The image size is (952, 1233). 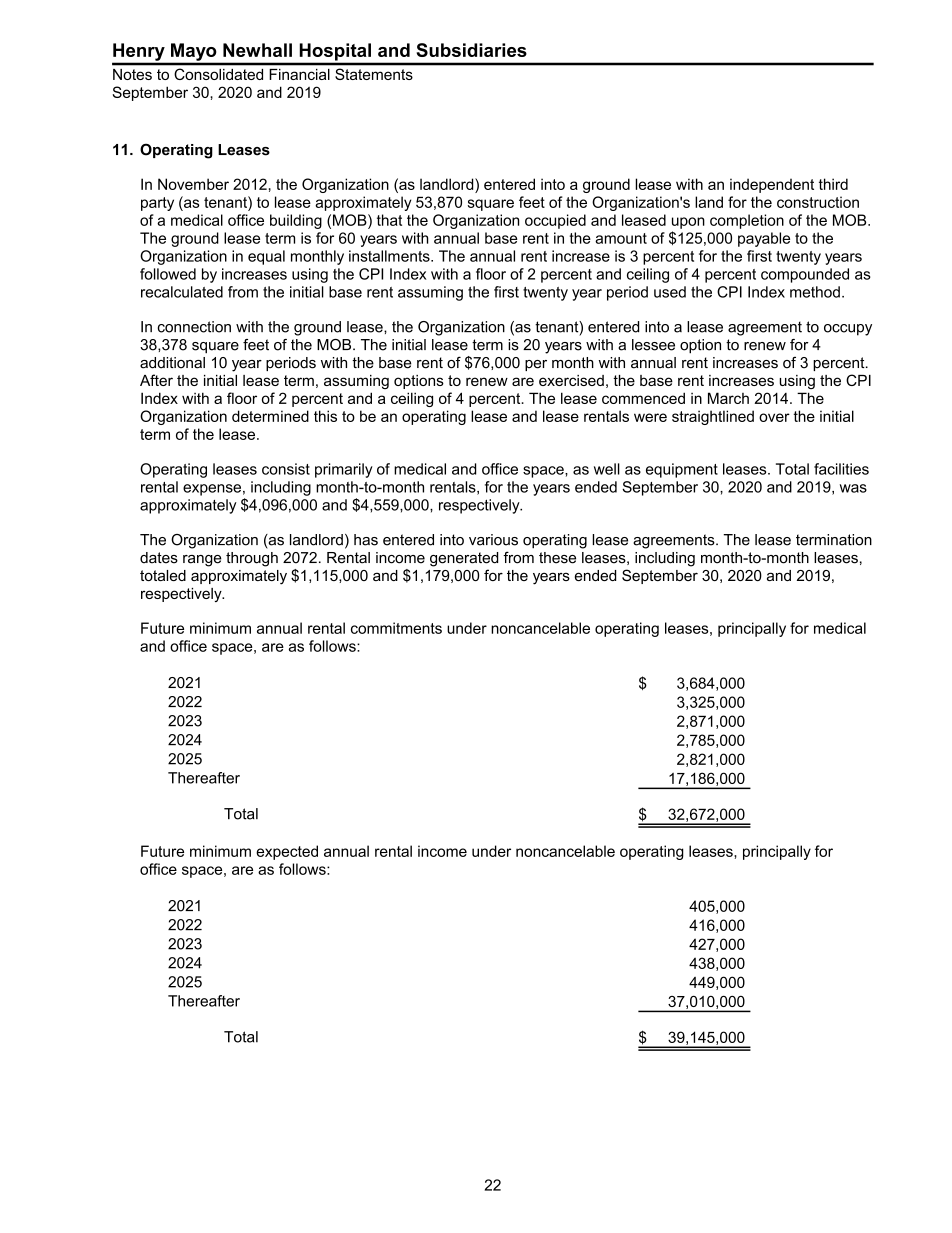 What do you see at coordinates (815, 292) in the page?
I see `method` at bounding box center [815, 292].
